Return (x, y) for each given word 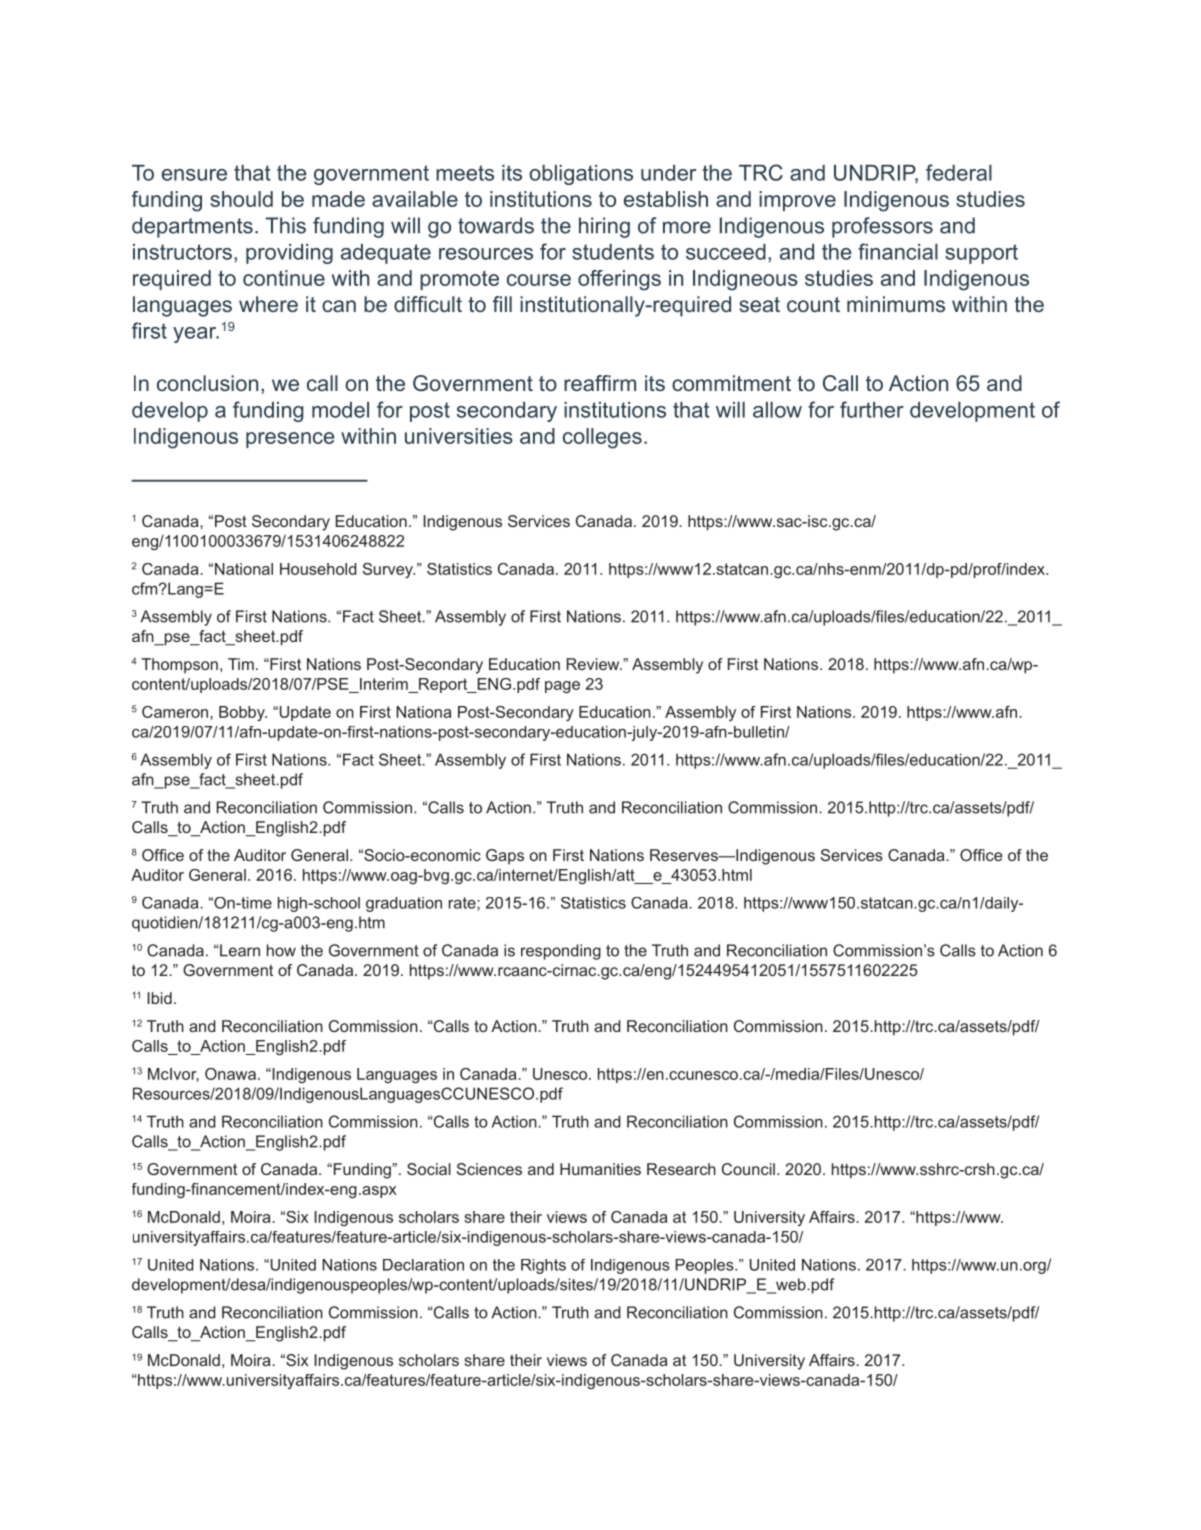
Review (594, 664)
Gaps (505, 856)
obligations (581, 175)
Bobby (243, 713)
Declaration (423, 1265)
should (241, 199)
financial (898, 251)
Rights (543, 1266)
